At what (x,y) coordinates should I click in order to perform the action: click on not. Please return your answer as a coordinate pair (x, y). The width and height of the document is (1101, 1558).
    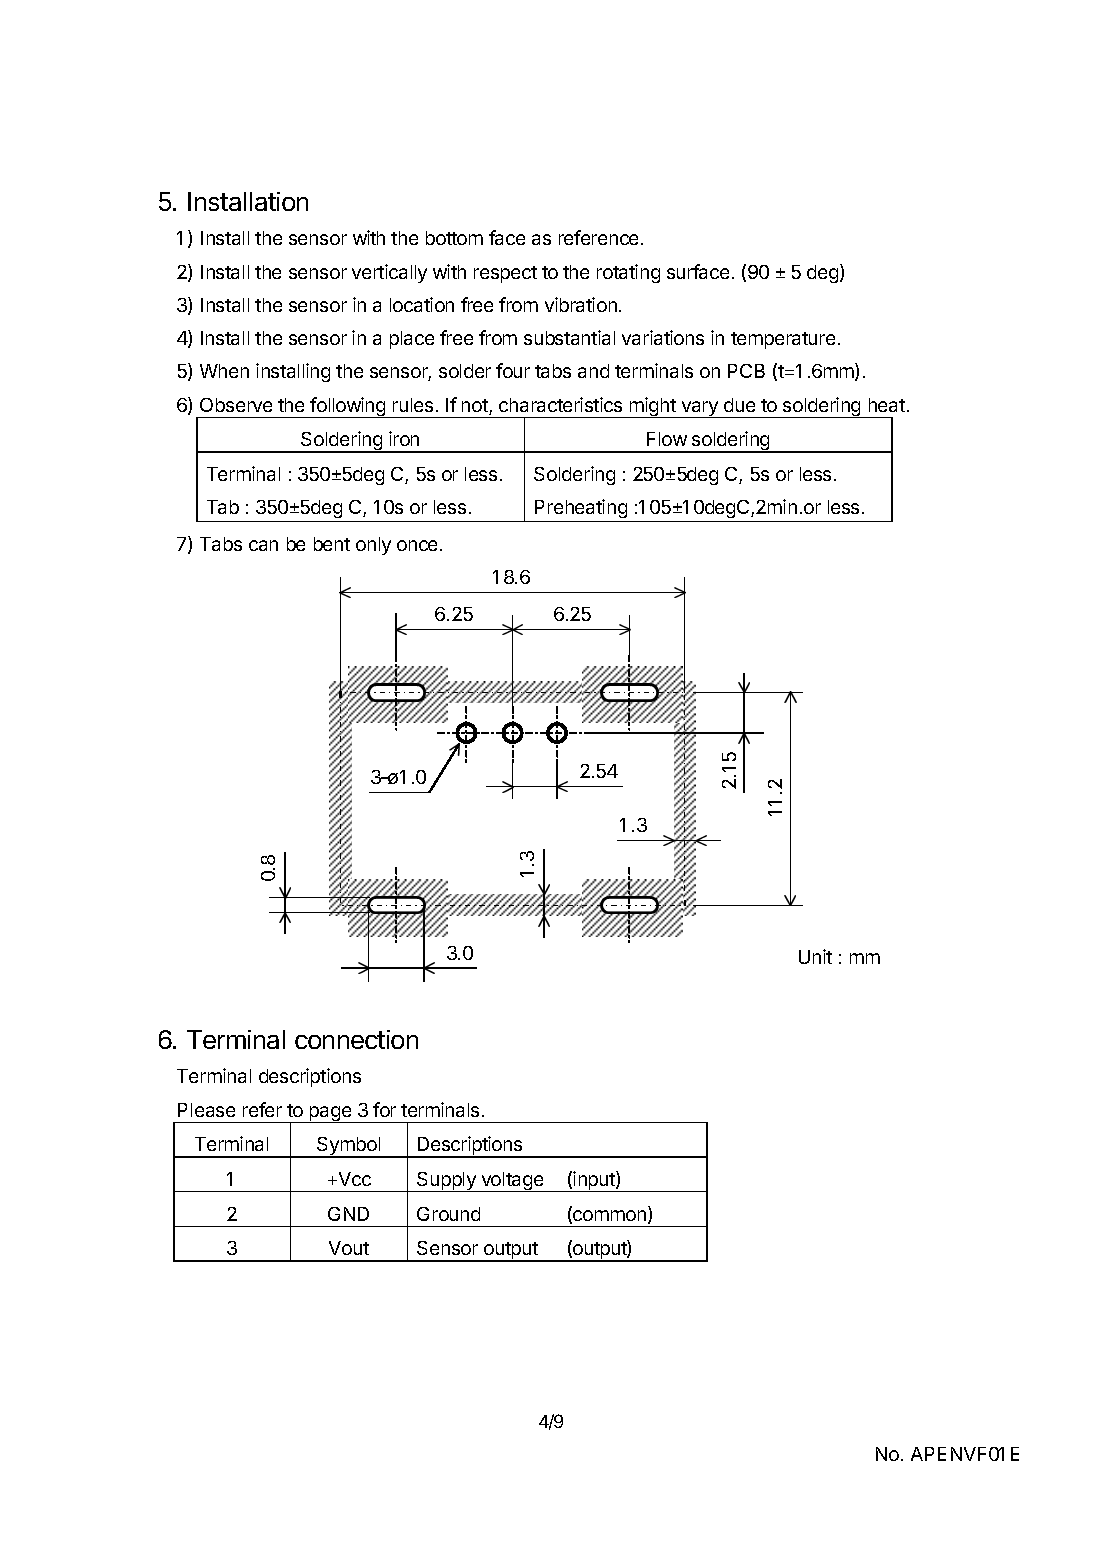
    Looking at the image, I should click on (476, 407).
